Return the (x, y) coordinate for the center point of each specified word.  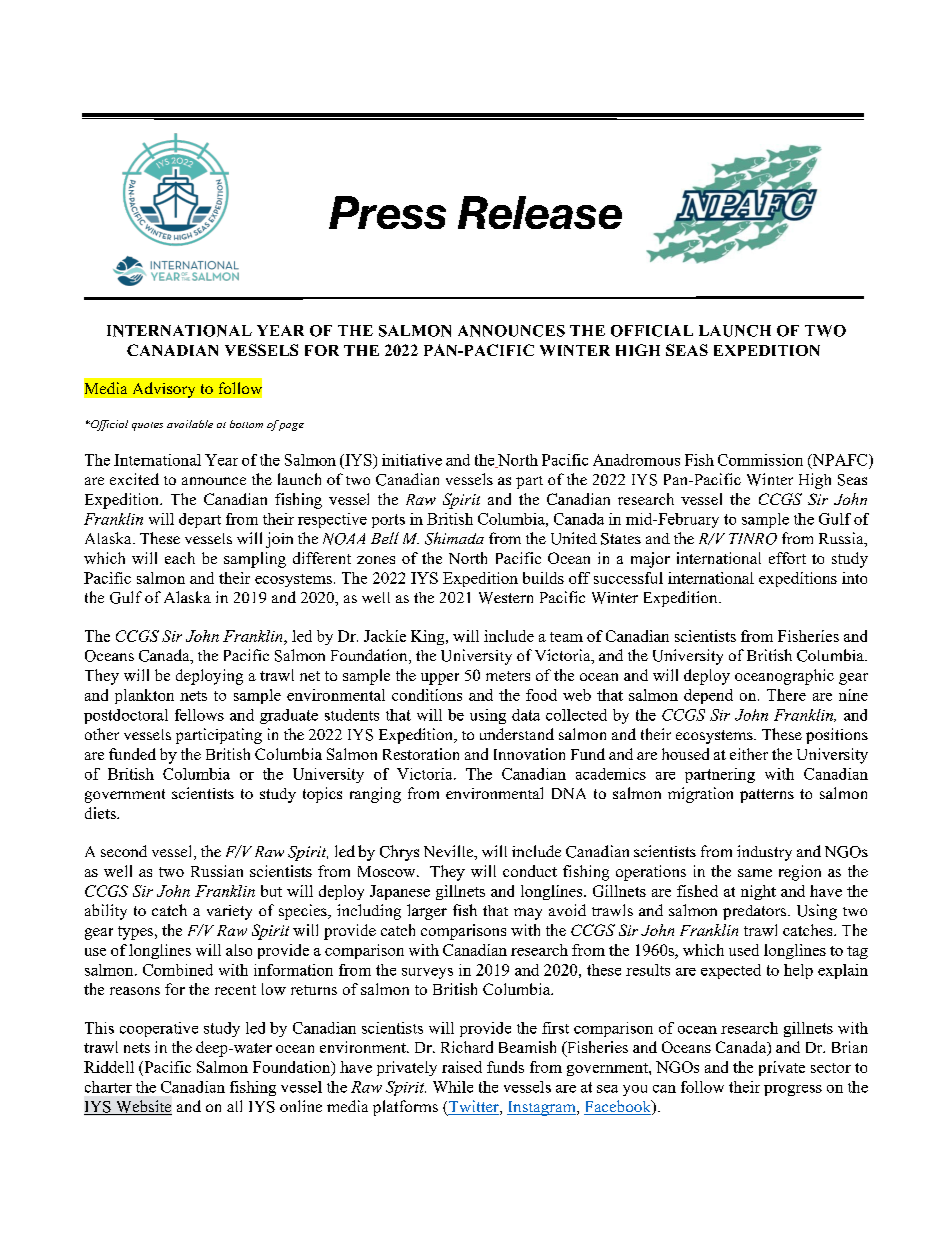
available (190, 424)
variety (229, 912)
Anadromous (636, 460)
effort (787, 558)
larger (427, 912)
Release (540, 212)
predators (756, 912)
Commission (760, 460)
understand (517, 734)
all (234, 1106)
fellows (199, 715)
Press (387, 212)
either (749, 754)
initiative (412, 460)
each (180, 558)
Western (506, 598)
